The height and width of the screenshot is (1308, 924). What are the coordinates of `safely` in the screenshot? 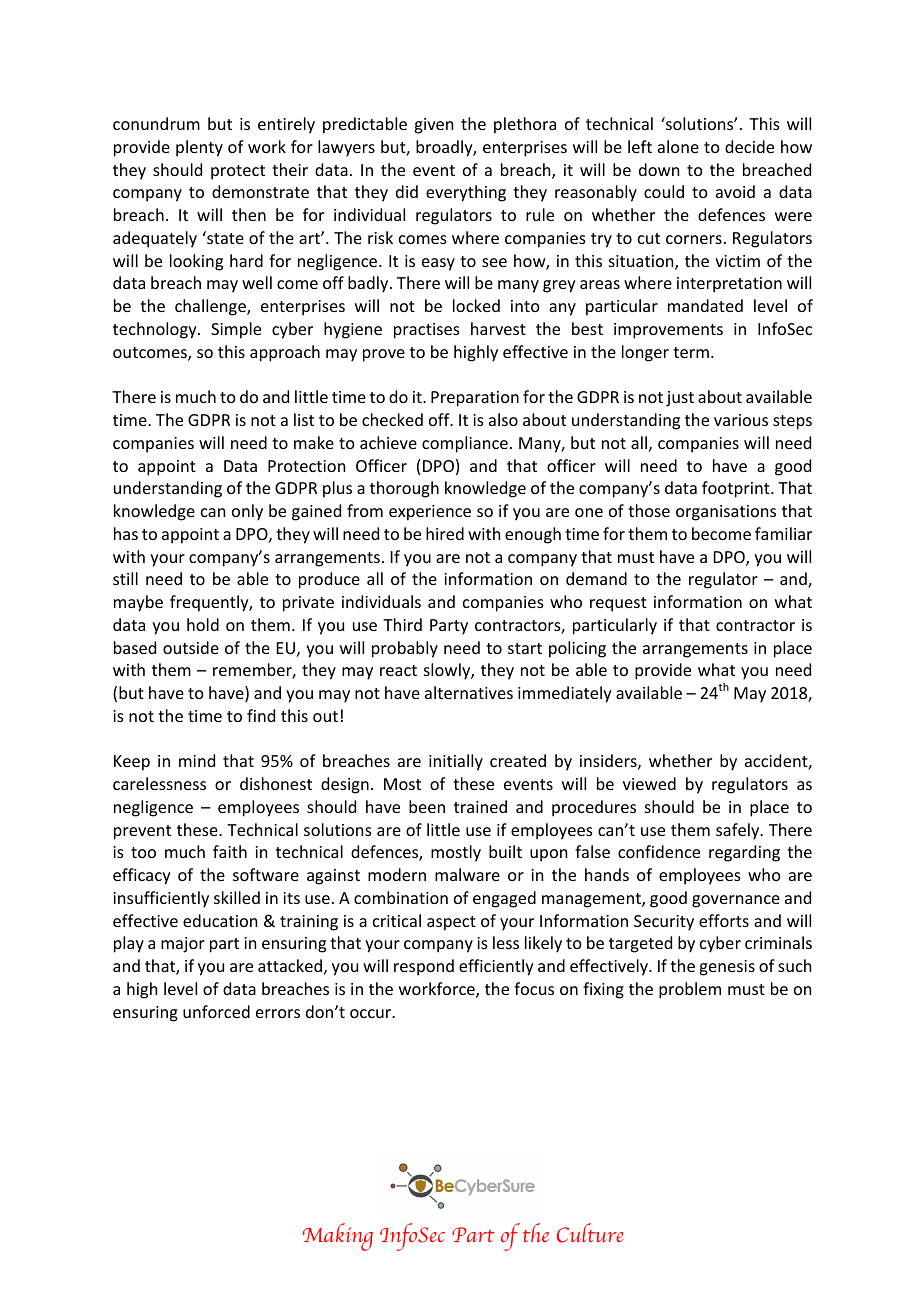 It's located at (739, 831).
